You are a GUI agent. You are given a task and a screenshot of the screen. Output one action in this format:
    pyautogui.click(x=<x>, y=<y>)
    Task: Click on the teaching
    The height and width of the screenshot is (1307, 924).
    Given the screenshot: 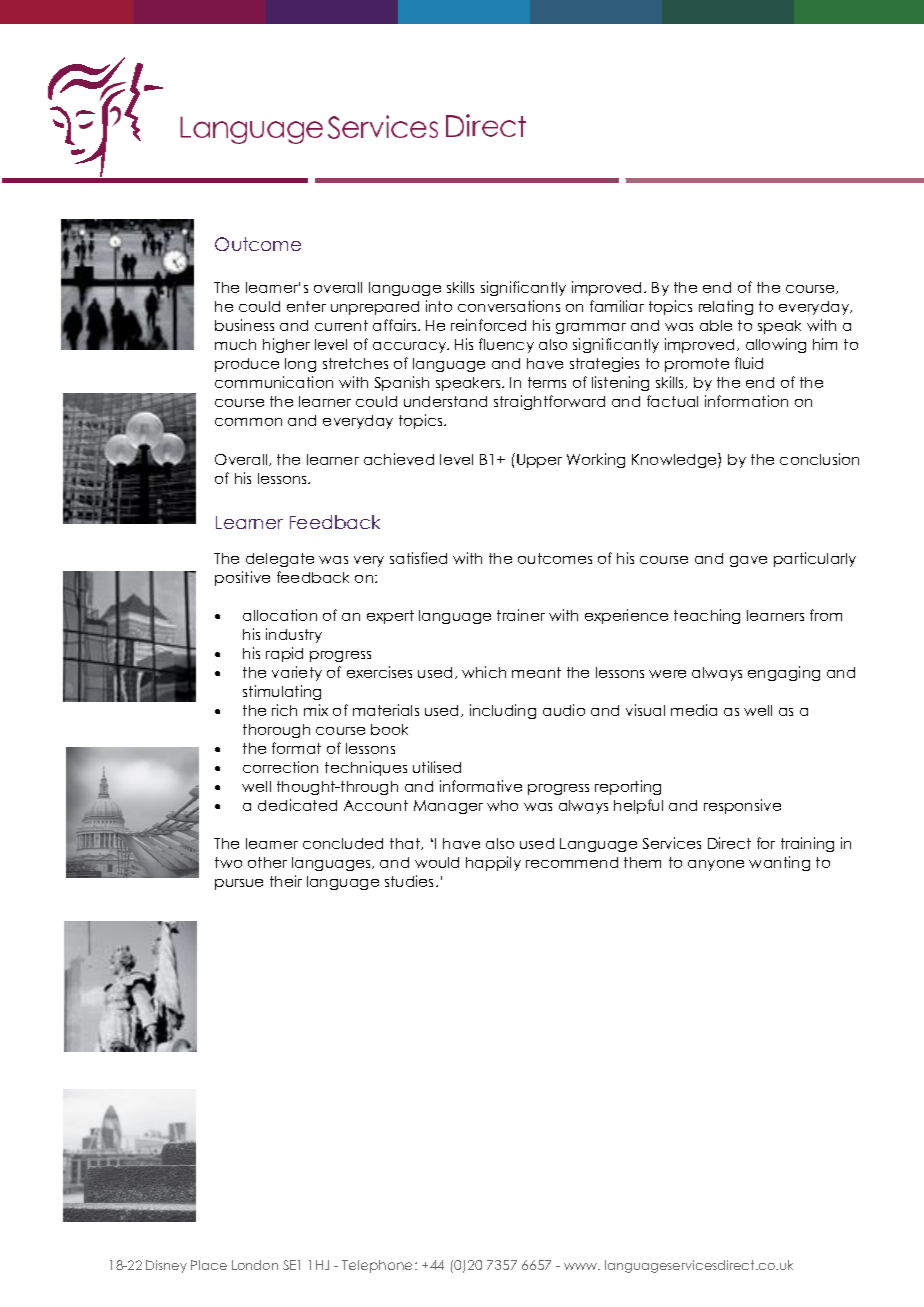 What is the action you would take?
    pyautogui.click(x=707, y=616)
